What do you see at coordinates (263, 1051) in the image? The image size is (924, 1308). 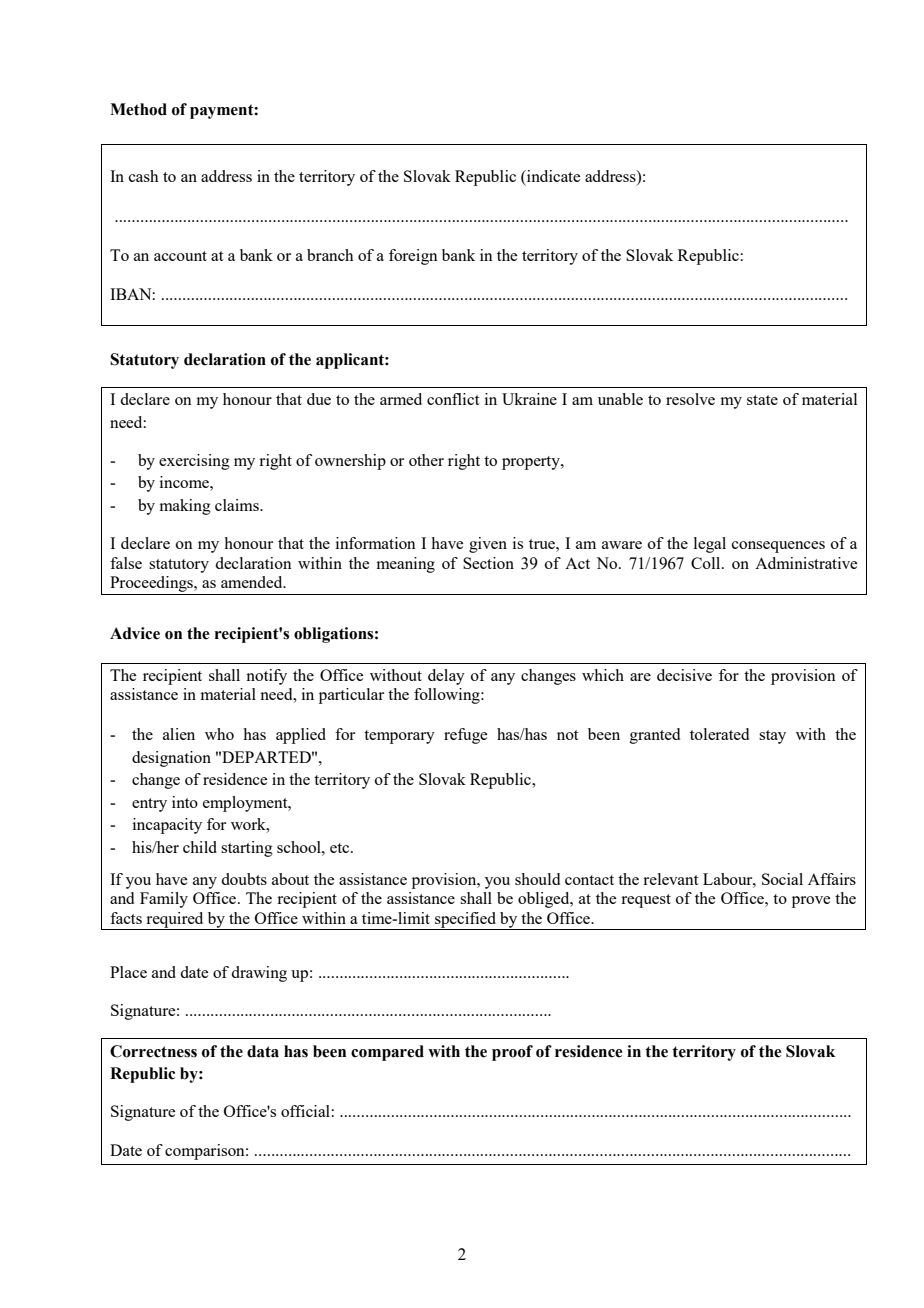 I see `data` at bounding box center [263, 1051].
